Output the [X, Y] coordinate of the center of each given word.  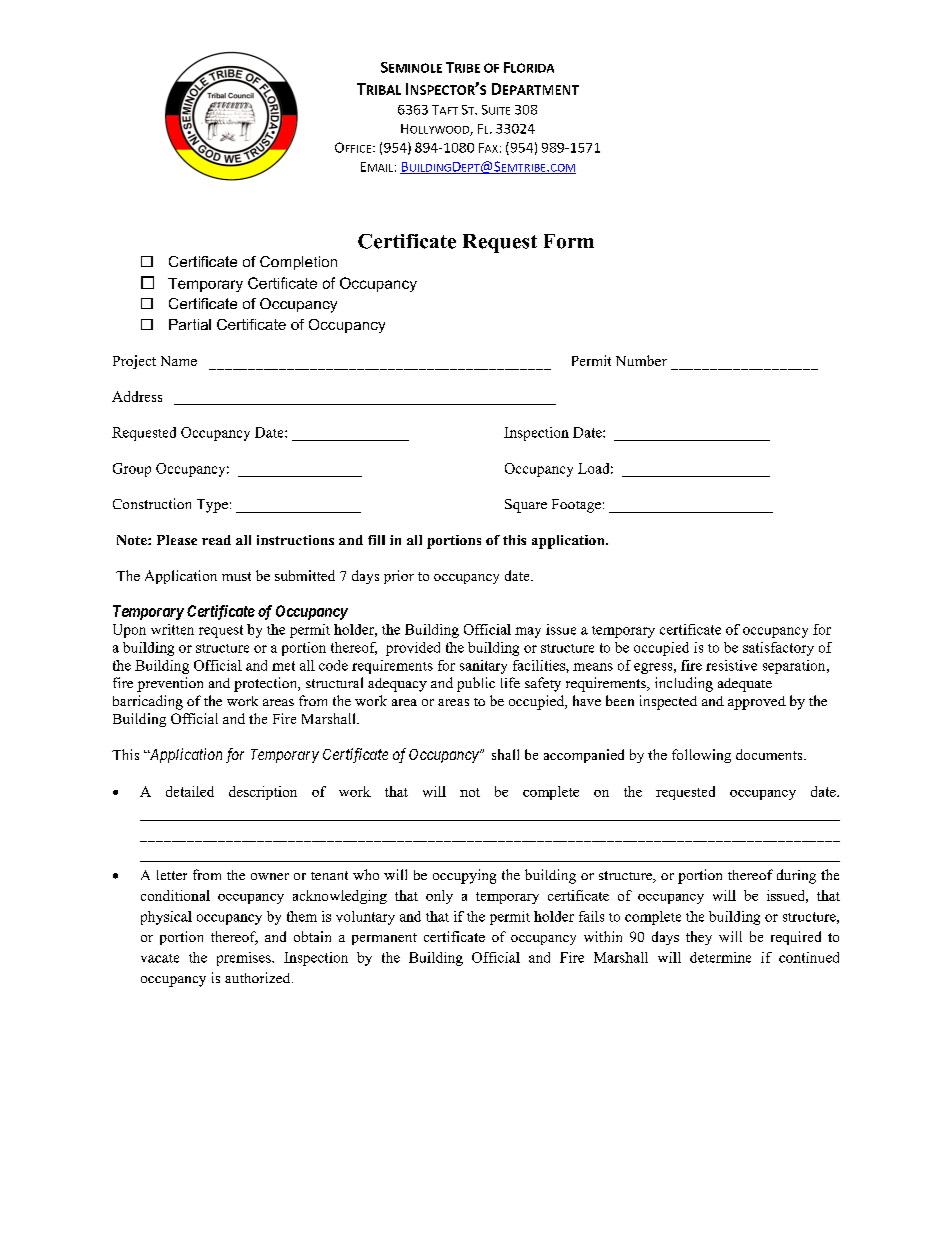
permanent [384, 939]
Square [526, 506]
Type [212, 506]
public [476, 684]
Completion [298, 263]
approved [757, 703]
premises [245, 959]
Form [569, 241]
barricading [148, 702]
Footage [576, 506]
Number [641, 360]
